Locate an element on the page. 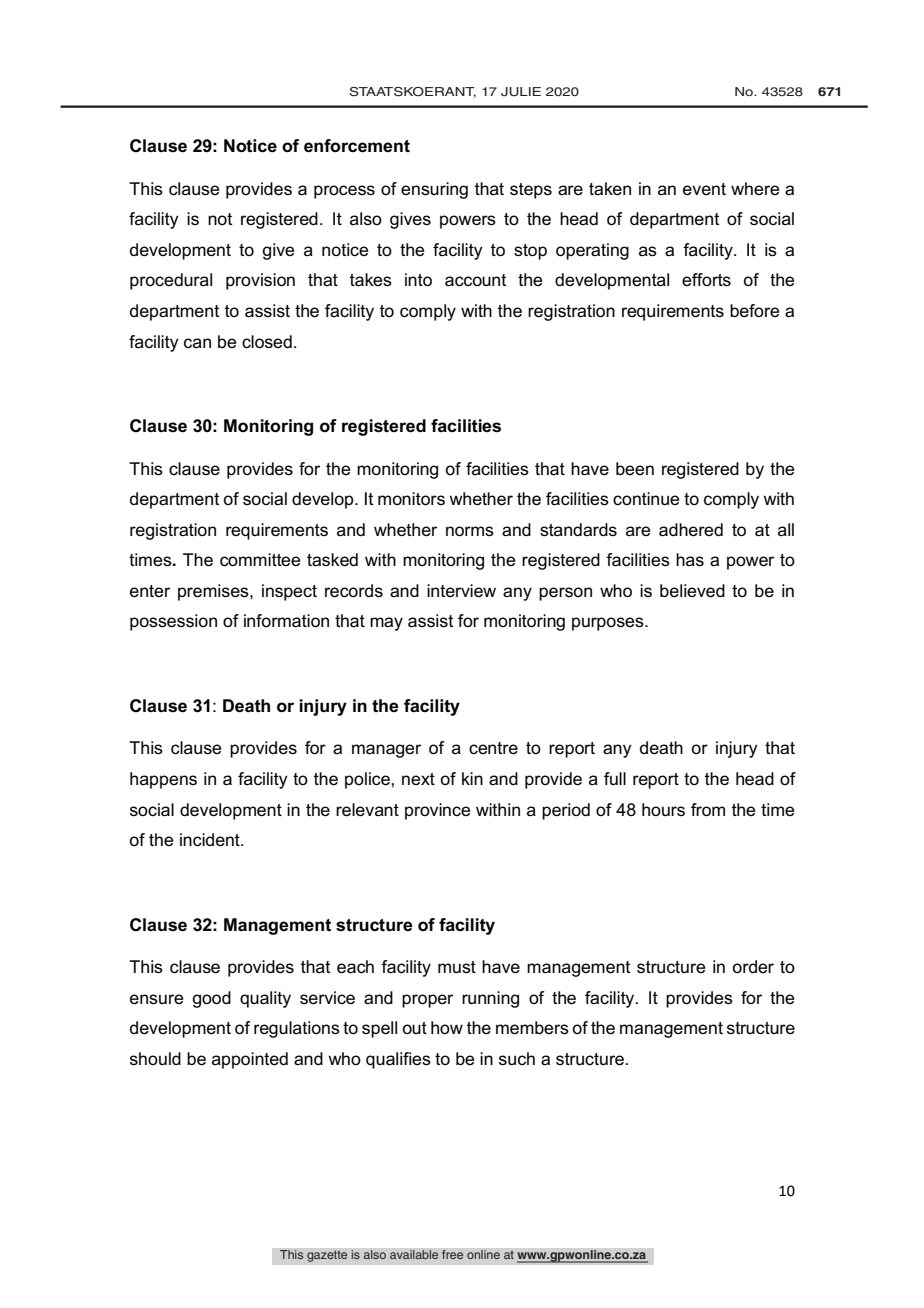 This page has width=924, height=1308. centre is located at coordinates (493, 748).
